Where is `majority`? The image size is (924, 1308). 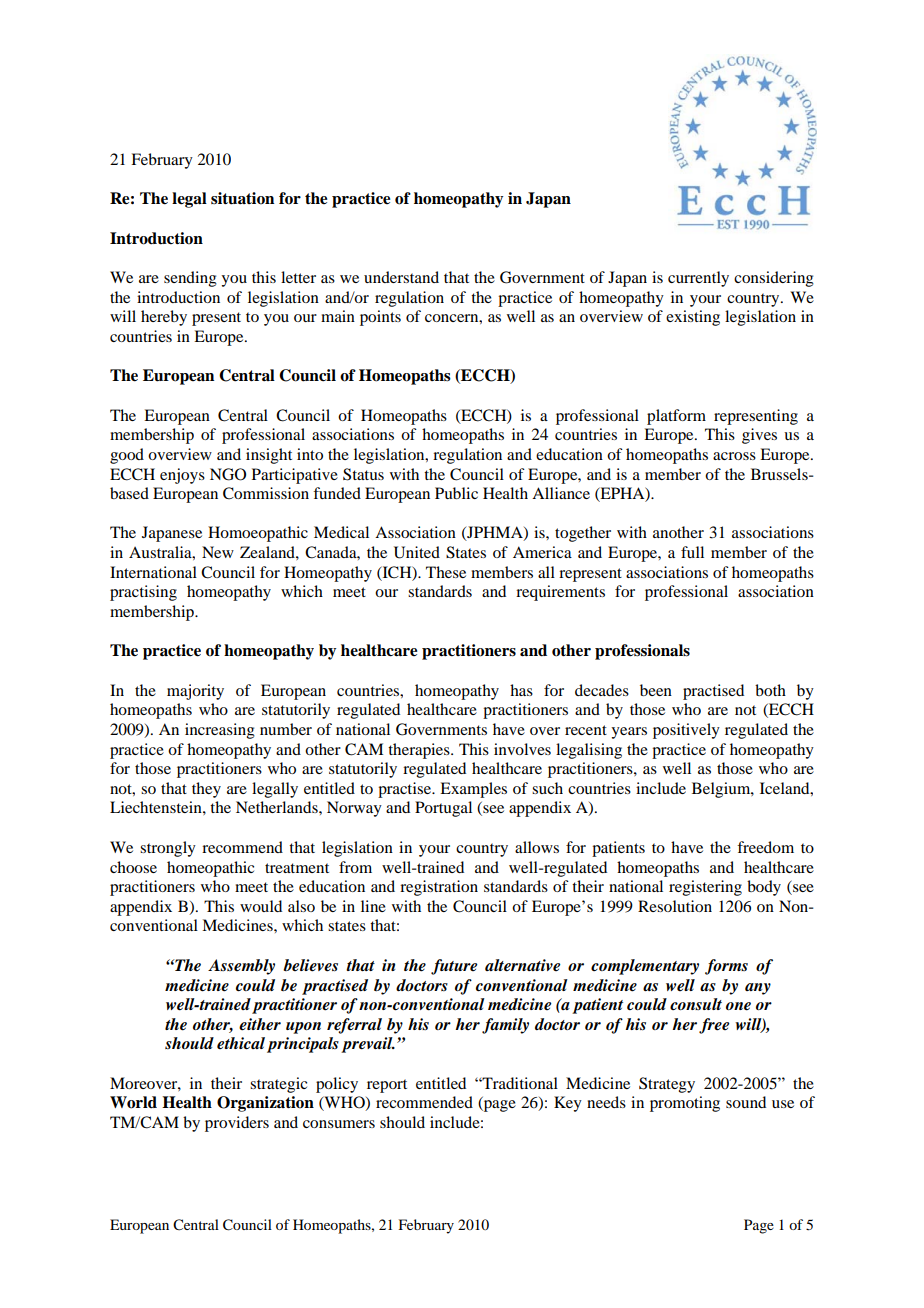
majority is located at coordinates (195, 692).
